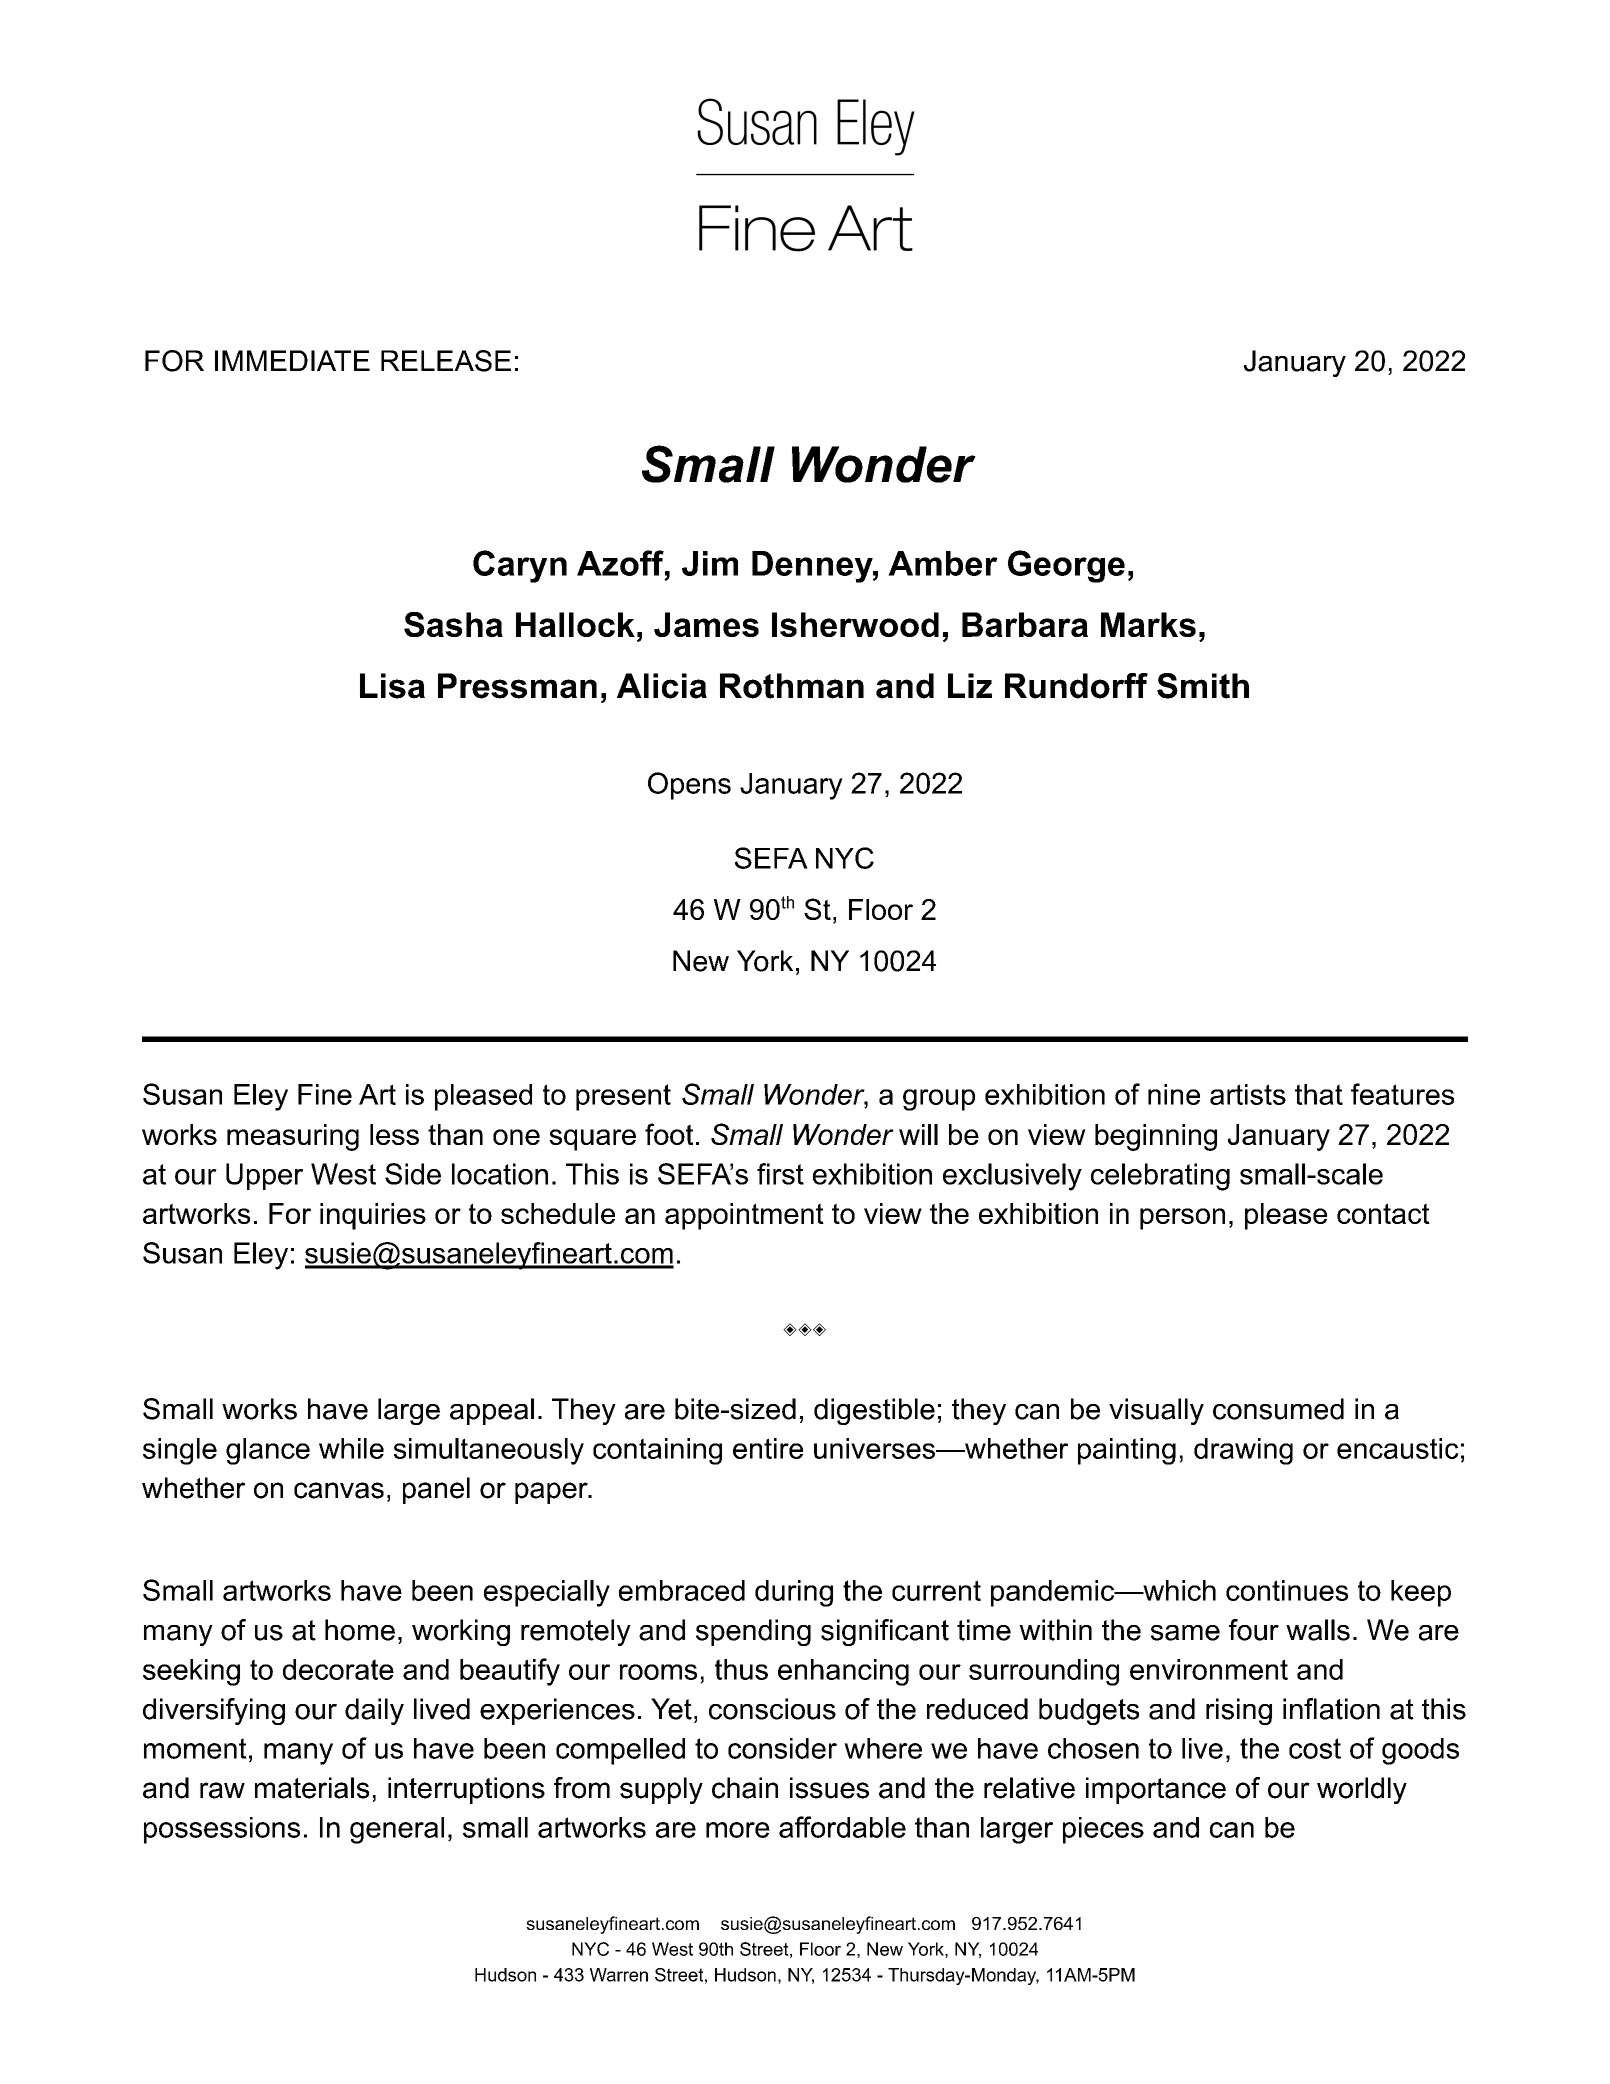 This image has height=2084, width=1610. I want to click on continues, so click(1287, 1590).
